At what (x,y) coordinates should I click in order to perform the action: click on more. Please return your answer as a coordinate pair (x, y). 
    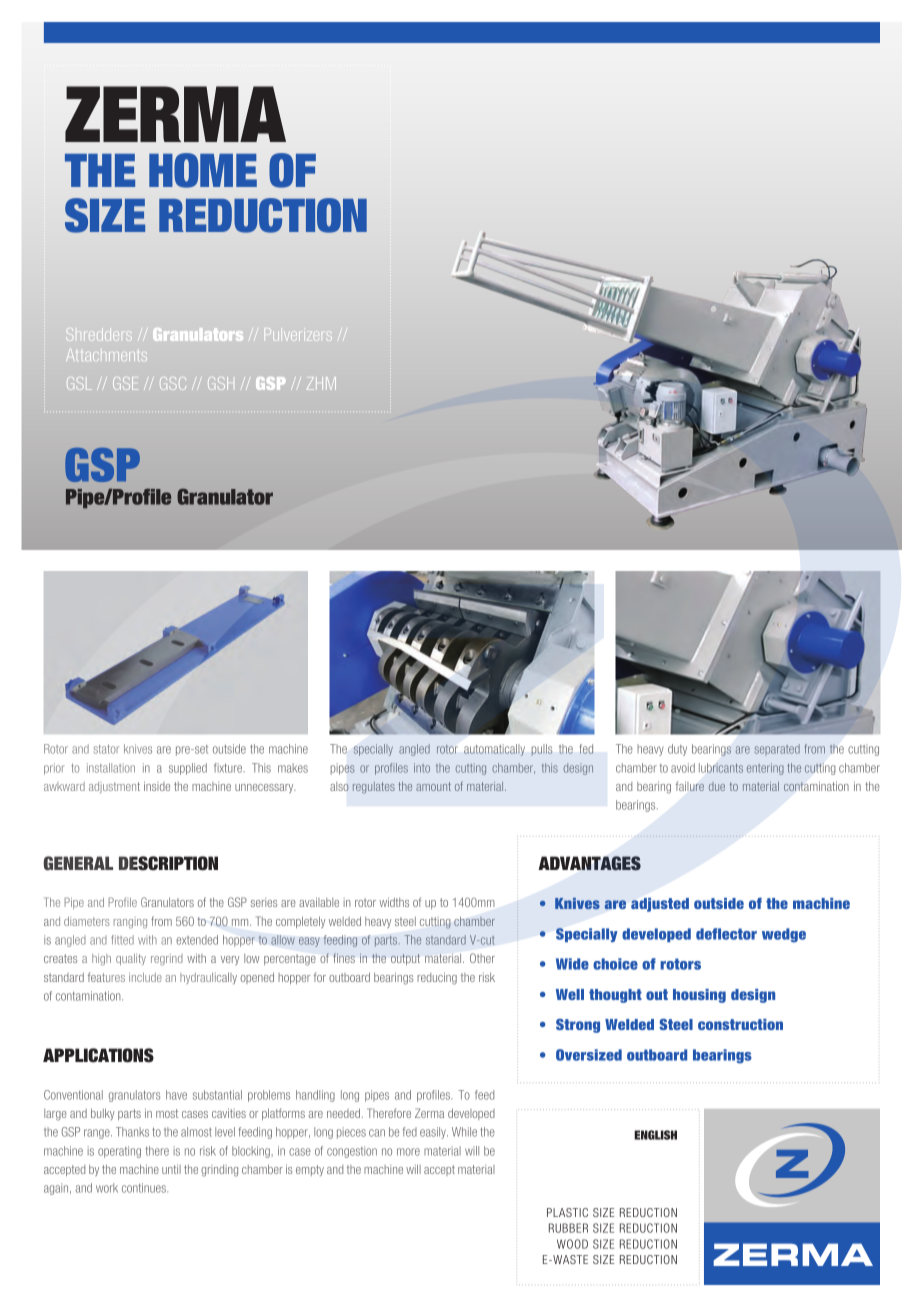
    Looking at the image, I should click on (408, 1152).
